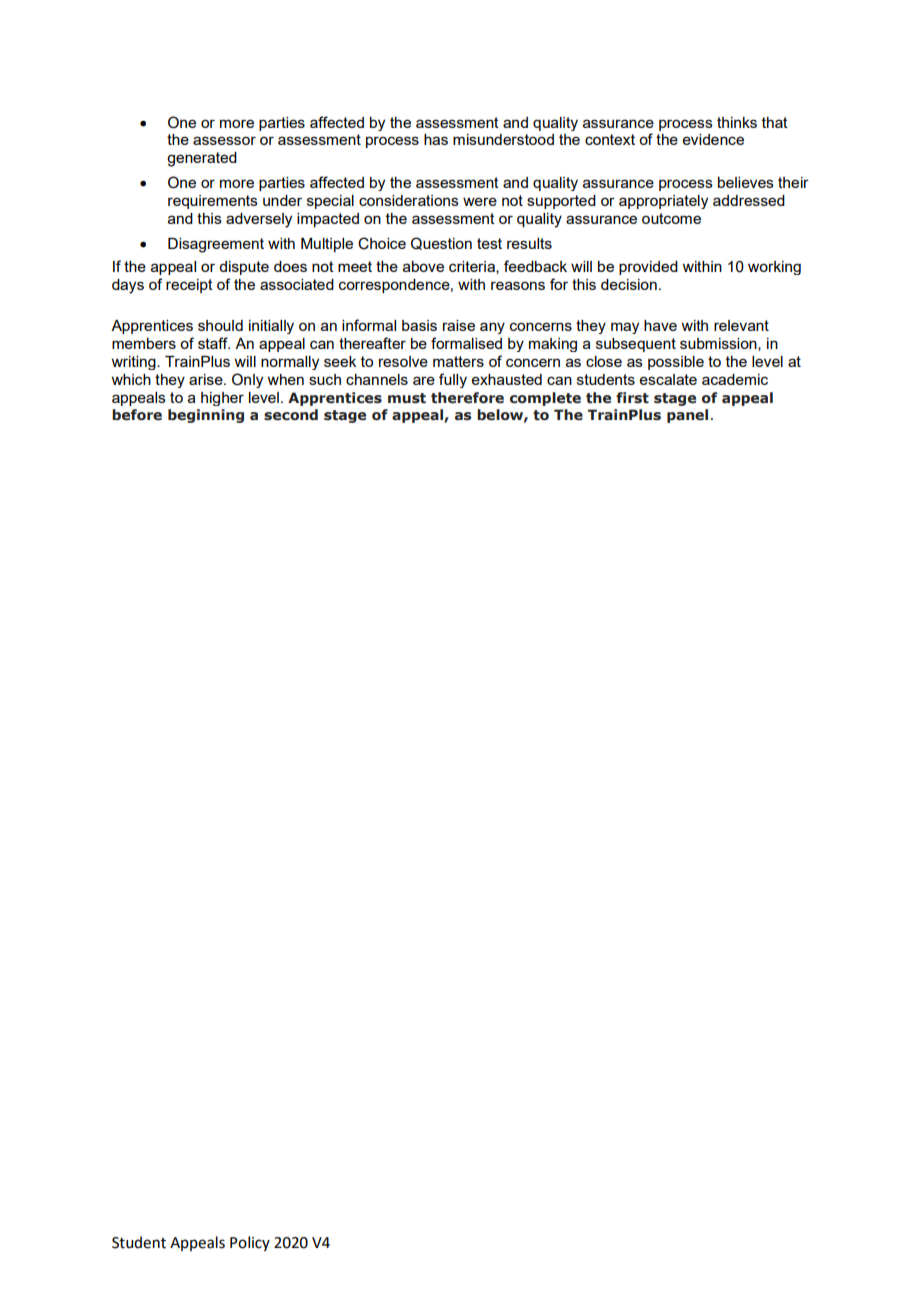 Image resolution: width=924 pixels, height=1308 pixels. Describe the element at coordinates (632, 398) in the document. I see `first` at that location.
